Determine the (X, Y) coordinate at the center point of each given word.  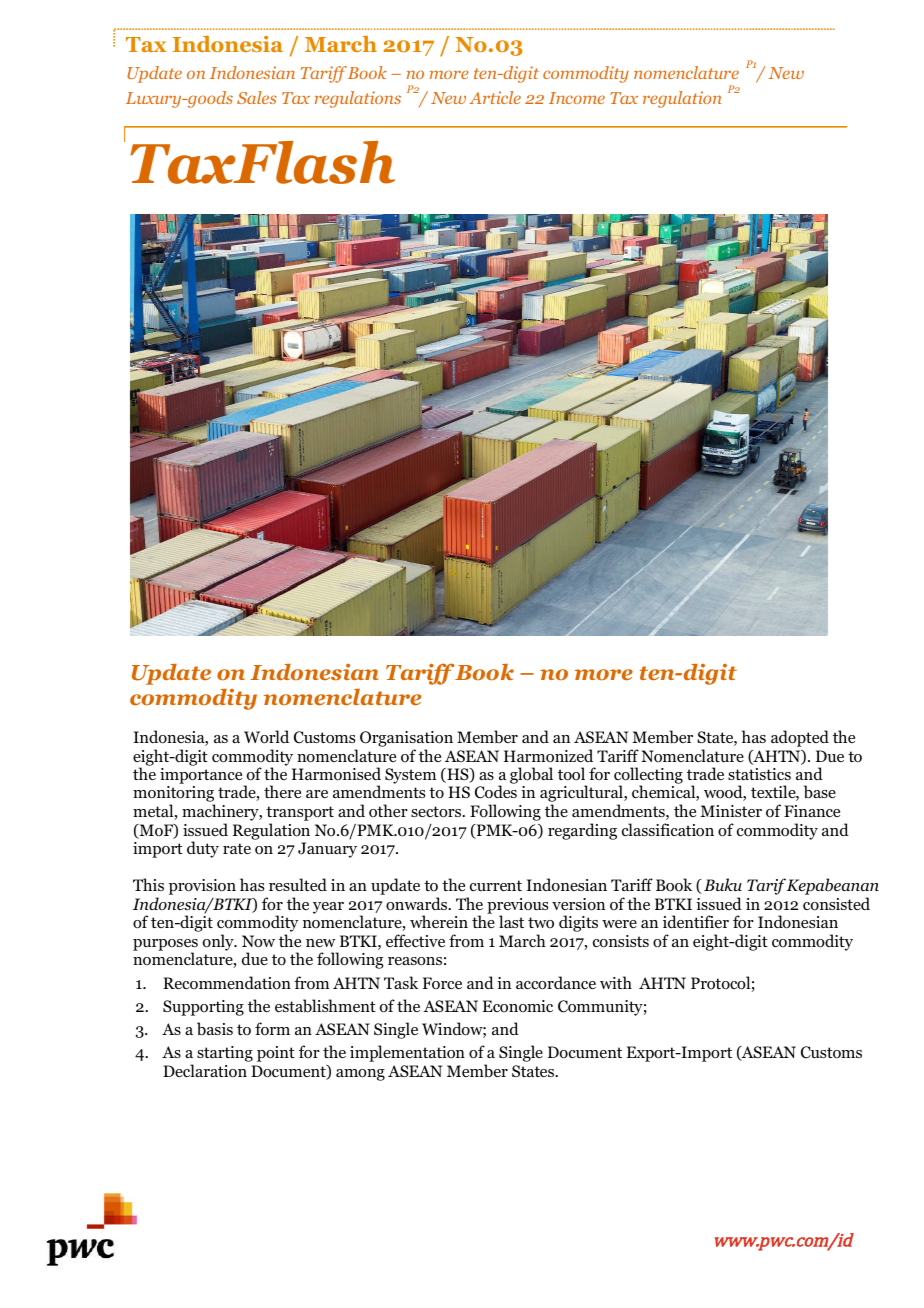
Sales (257, 97)
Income (577, 98)
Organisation (406, 739)
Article (495, 97)
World (266, 737)
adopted (800, 738)
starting (225, 1054)
